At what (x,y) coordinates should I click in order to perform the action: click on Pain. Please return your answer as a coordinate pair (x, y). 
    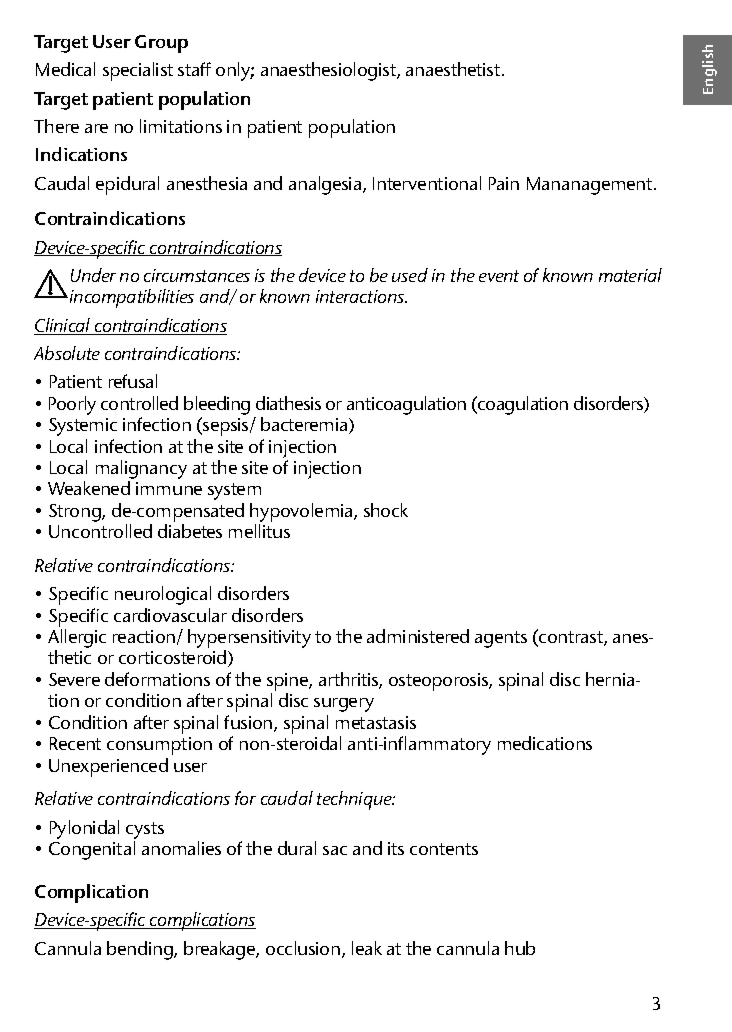
    Looking at the image, I should click on (504, 183).
